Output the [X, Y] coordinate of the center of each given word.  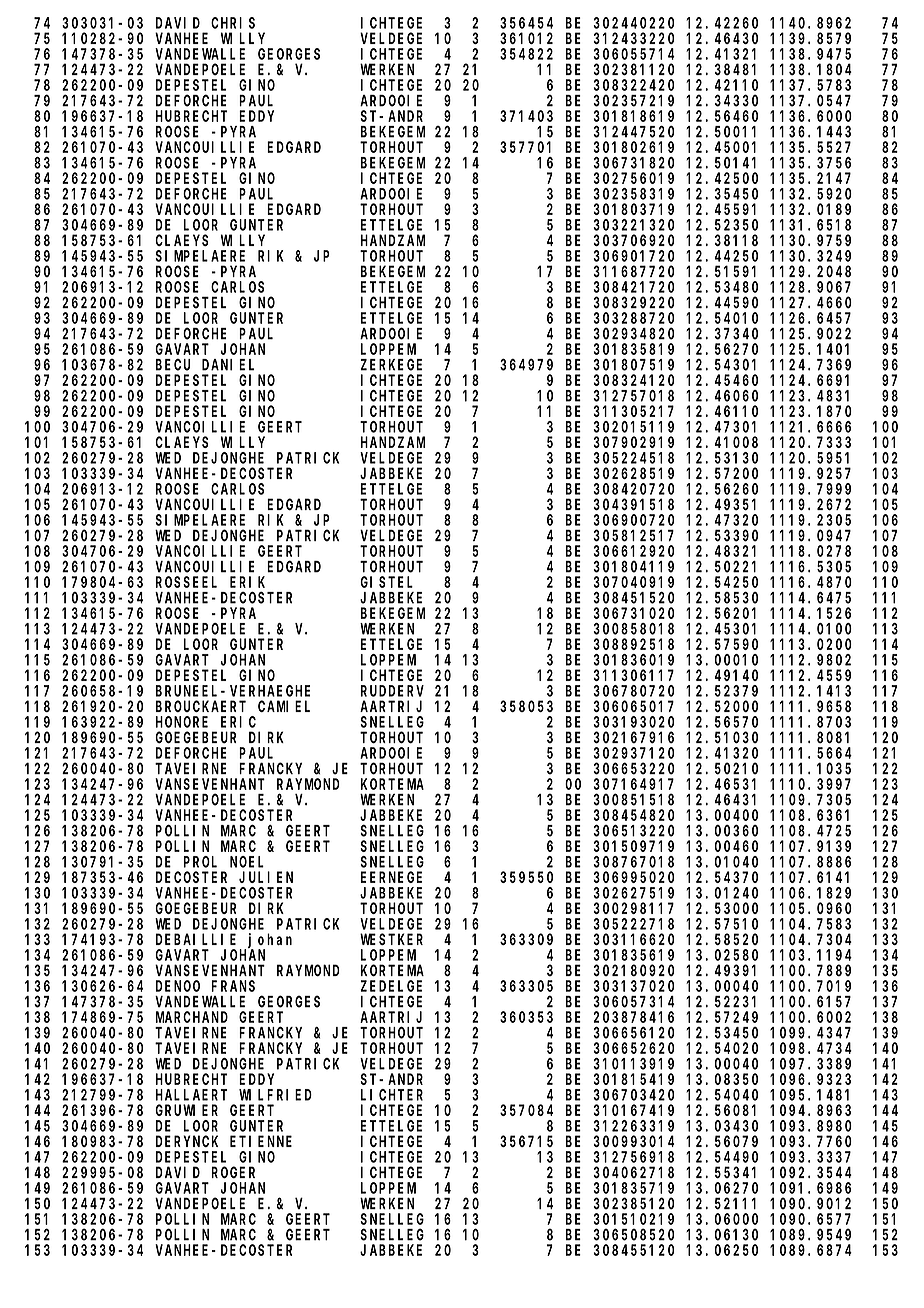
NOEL [247, 862]
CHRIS [233, 23]
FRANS [233, 986]
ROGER [233, 1173]
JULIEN [266, 877]
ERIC [238, 722]
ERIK [247, 582]
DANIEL [228, 365]
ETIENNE [261, 1141]
